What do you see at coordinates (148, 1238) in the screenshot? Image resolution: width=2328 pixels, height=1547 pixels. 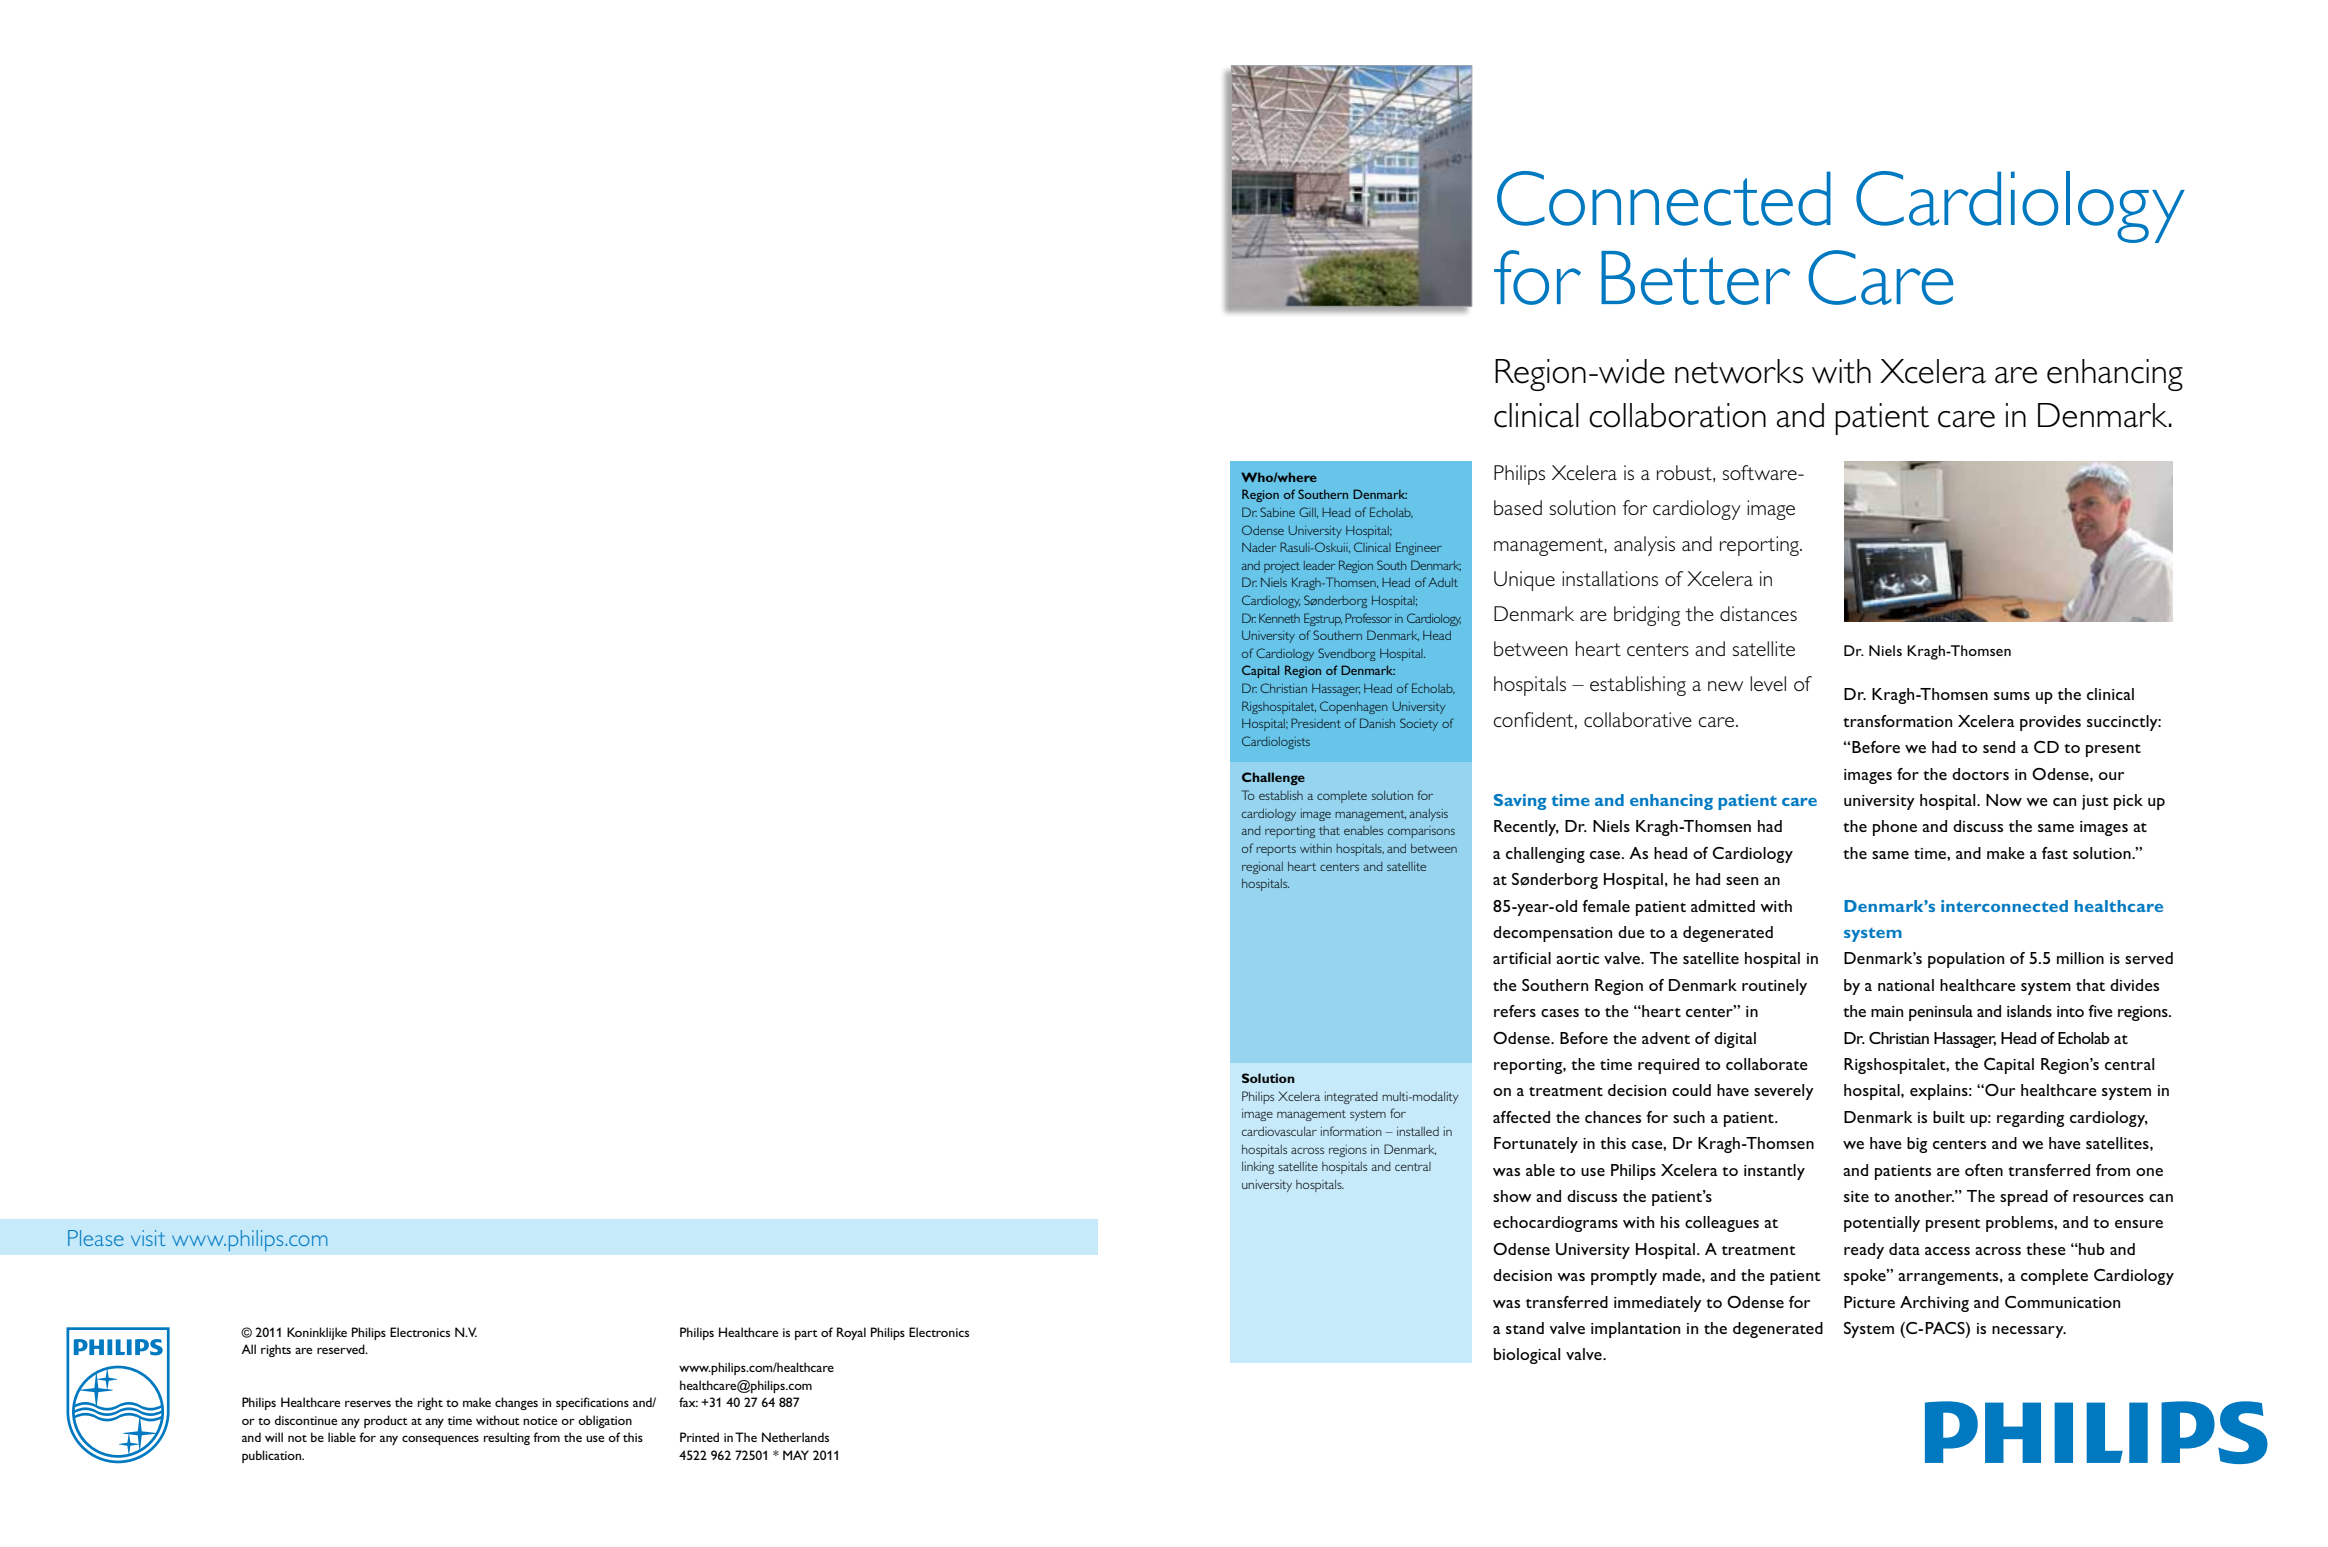 I see `visit` at bounding box center [148, 1238].
